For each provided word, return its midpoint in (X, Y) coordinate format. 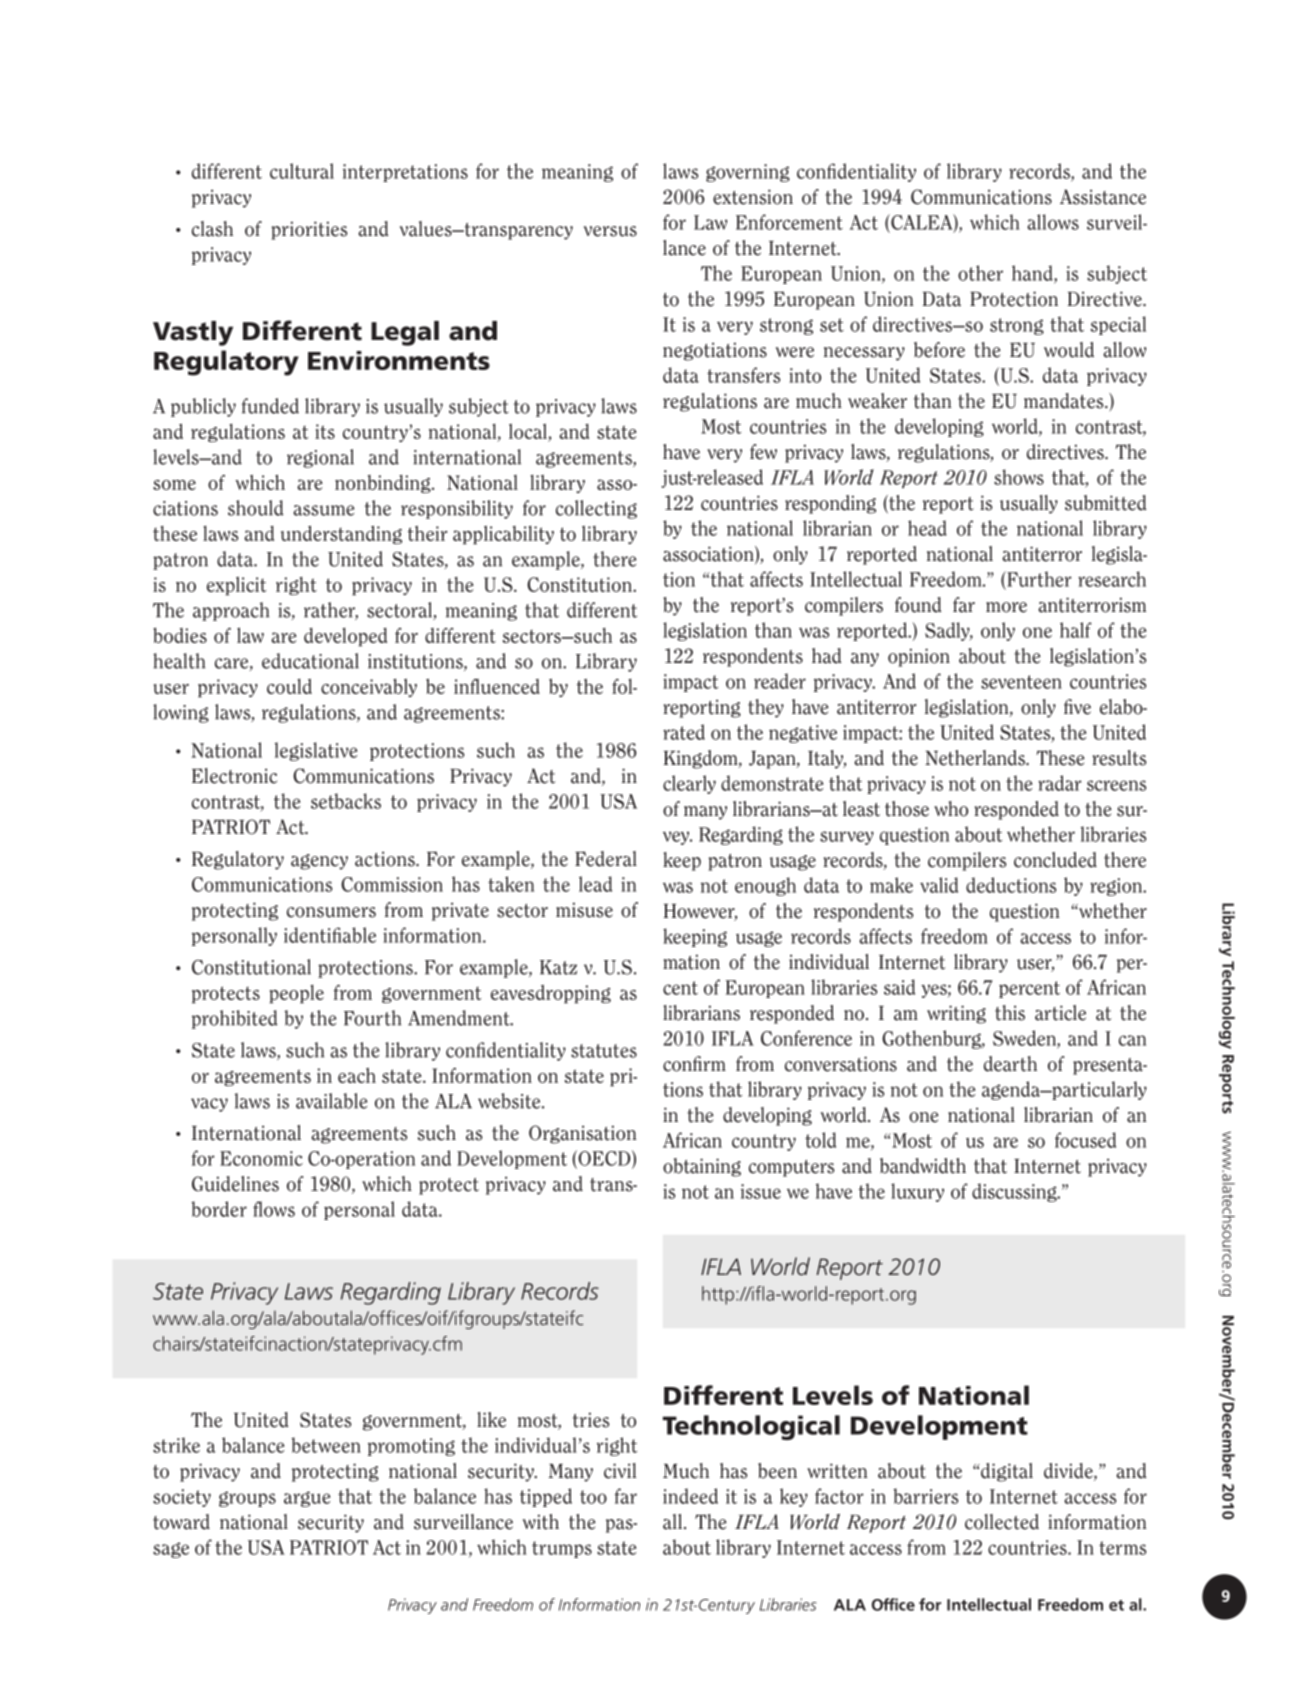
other (980, 273)
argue (307, 1499)
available (332, 1101)
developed (345, 637)
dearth (1010, 1064)
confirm (694, 1064)
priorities (309, 230)
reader (780, 681)
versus (610, 231)
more (1006, 607)
